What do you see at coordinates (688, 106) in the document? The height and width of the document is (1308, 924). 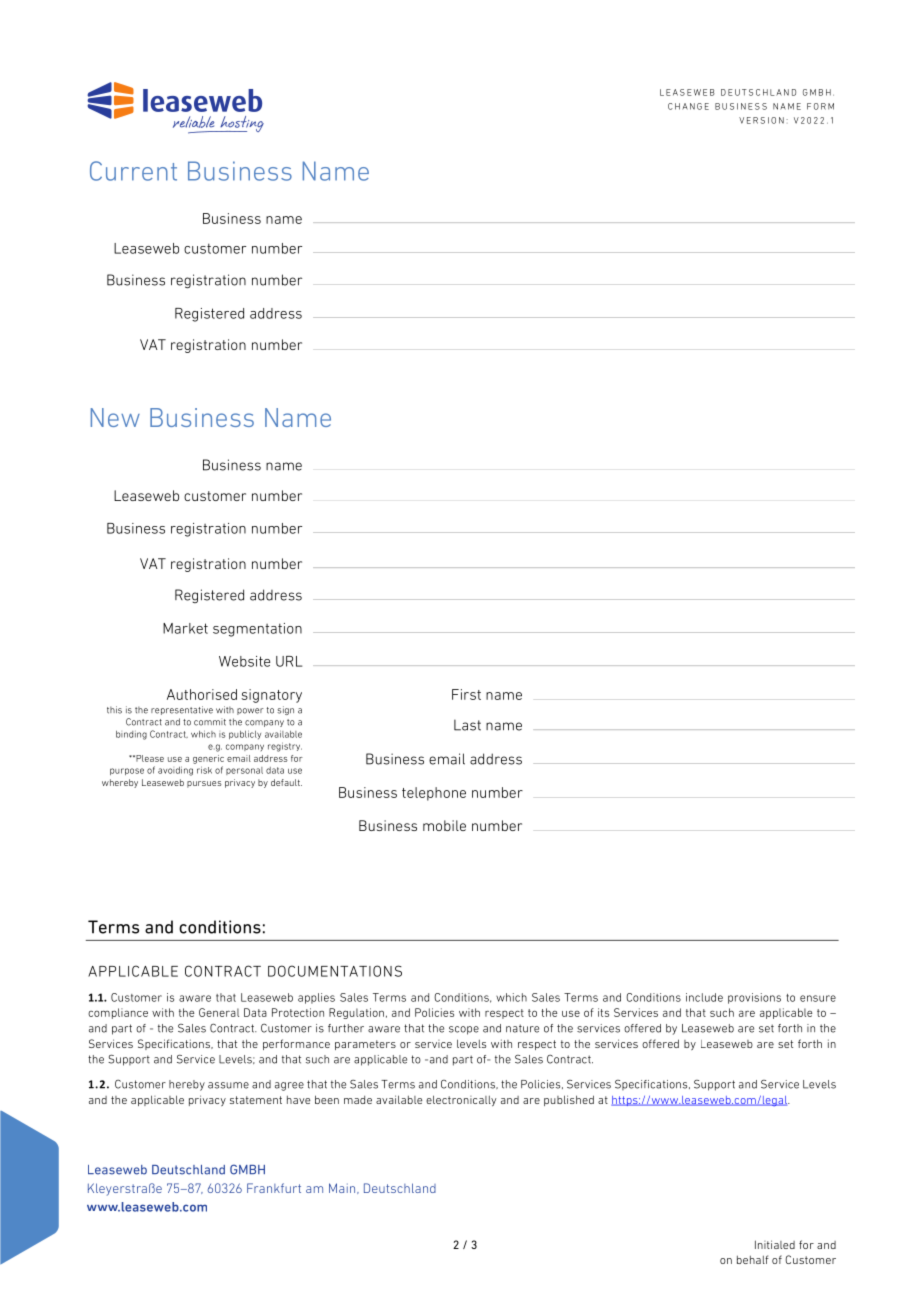 I see `CHANGE` at bounding box center [688, 106].
